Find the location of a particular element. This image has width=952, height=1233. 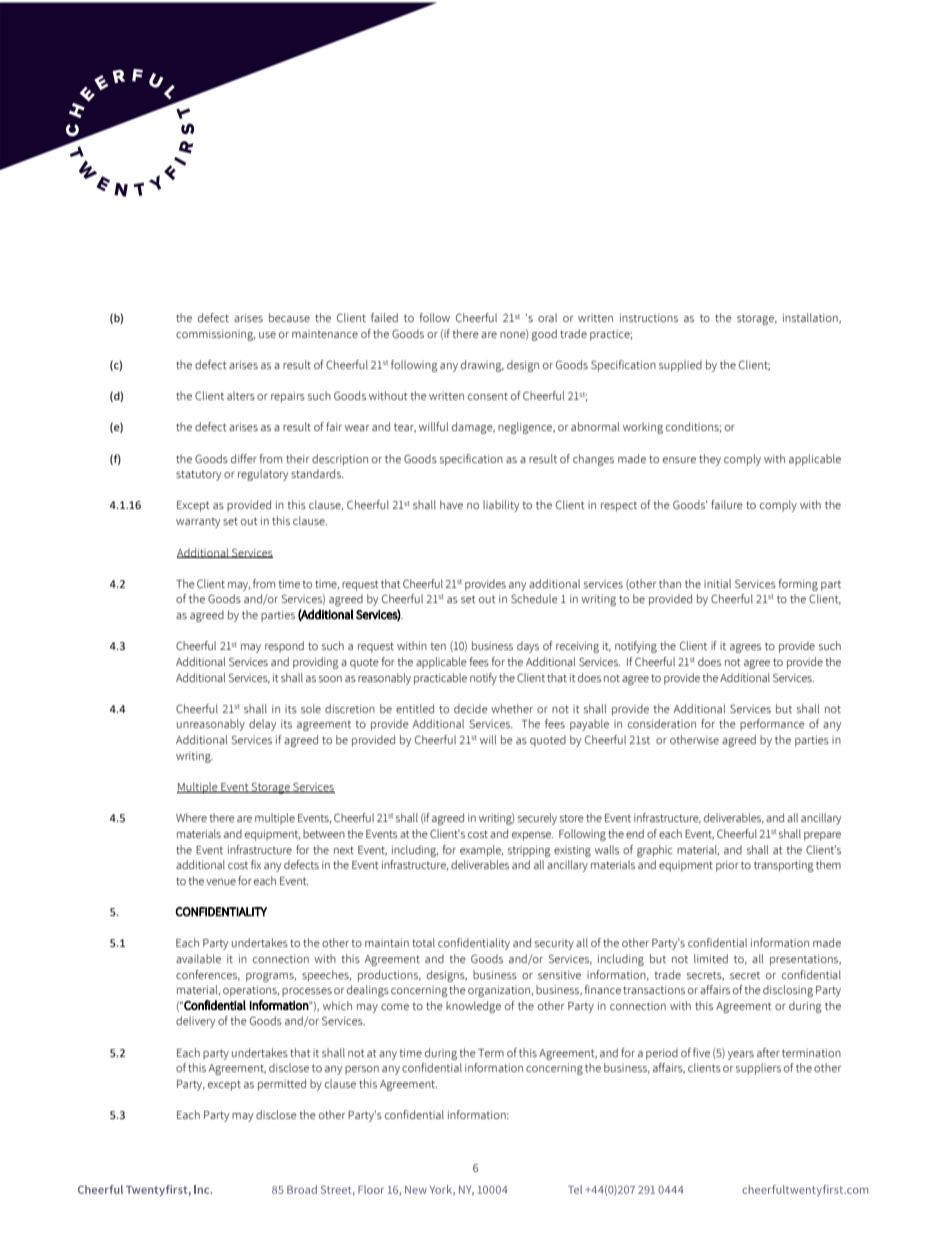

because is located at coordinates (289, 317).
